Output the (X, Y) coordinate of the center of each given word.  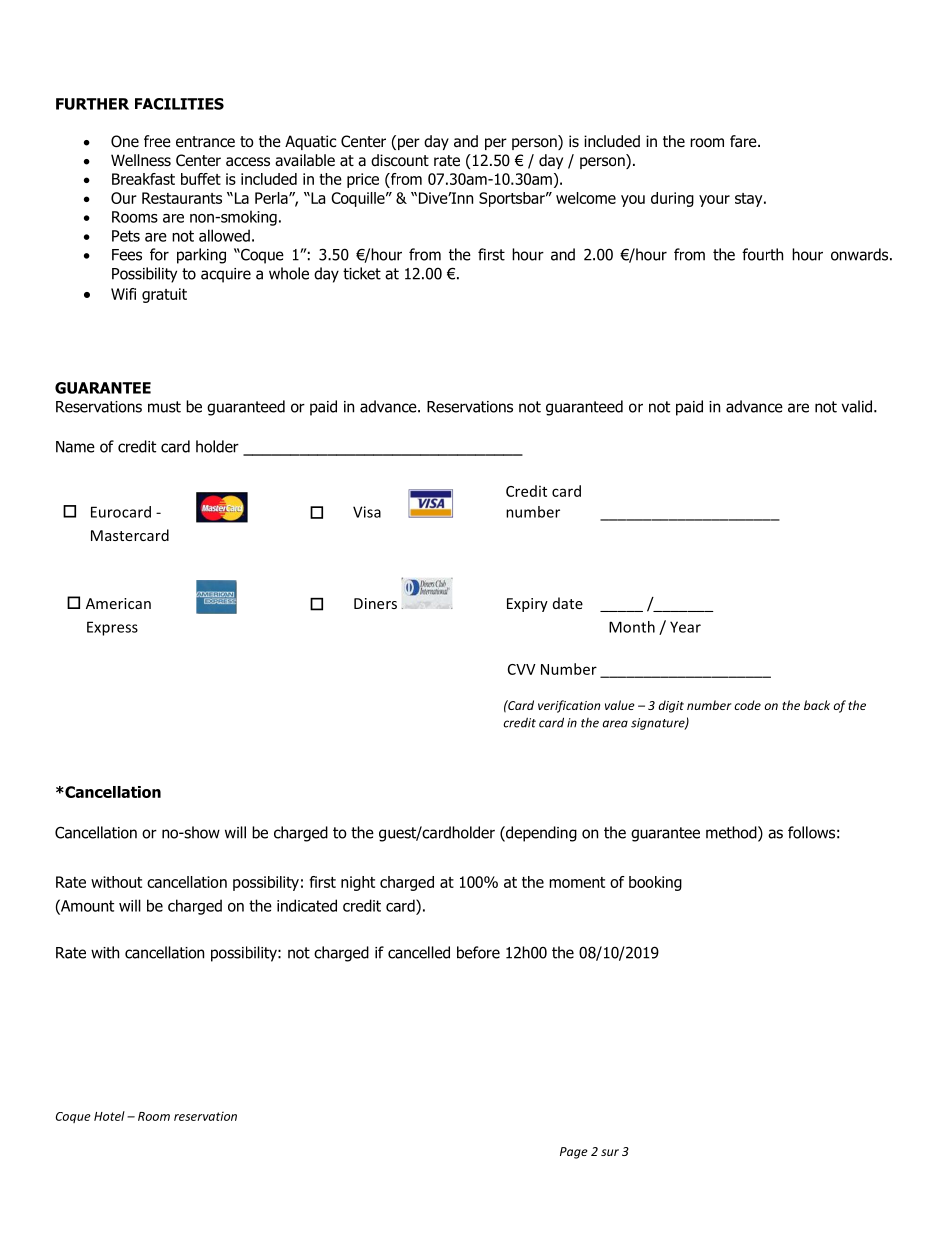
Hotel (109, 1116)
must (164, 407)
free (157, 141)
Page (574, 1153)
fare (744, 141)
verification (569, 706)
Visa (367, 512)
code (747, 705)
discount (400, 160)
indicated (307, 905)
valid (856, 406)
